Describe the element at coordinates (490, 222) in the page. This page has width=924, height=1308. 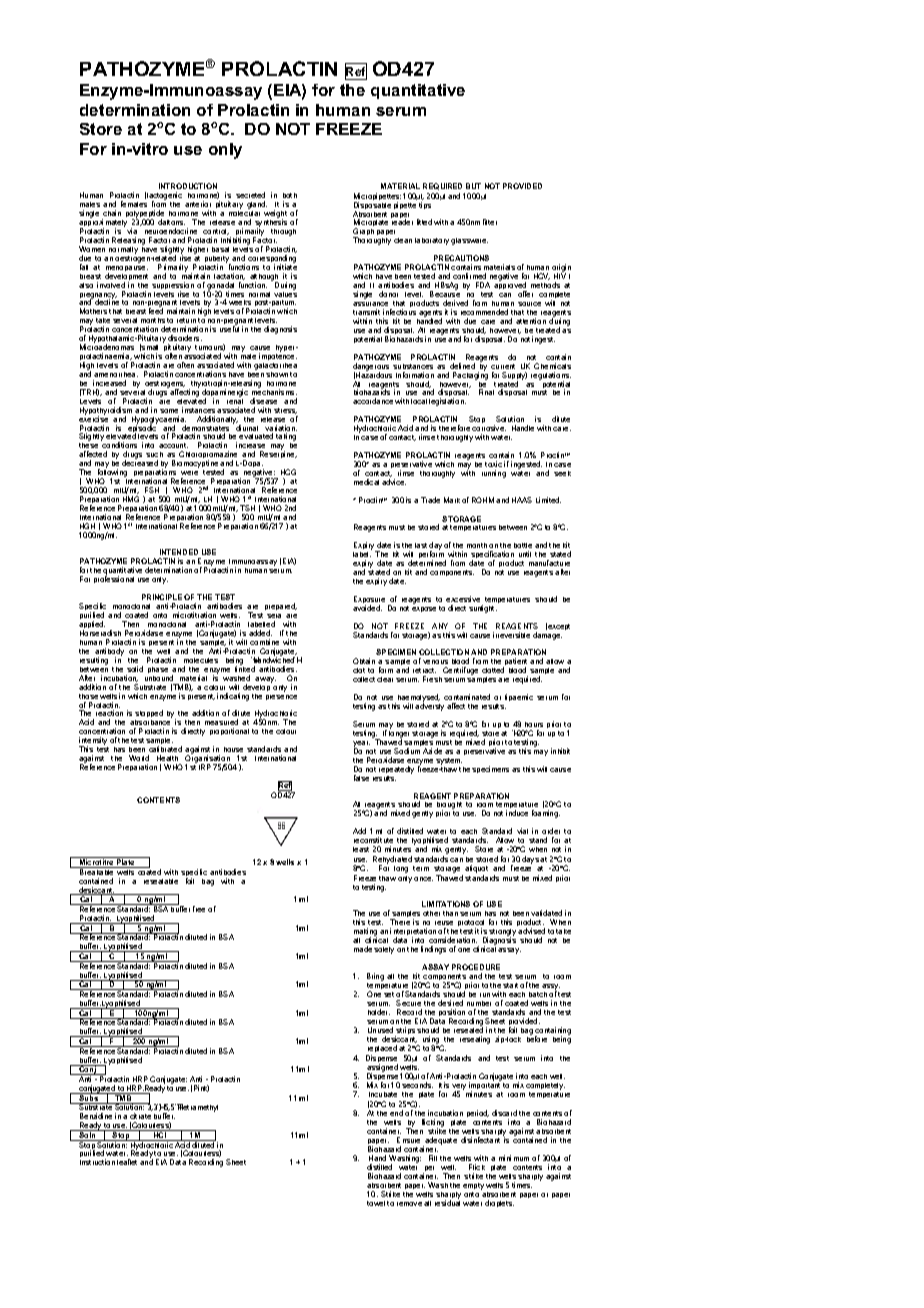
I see `filter` at that location.
